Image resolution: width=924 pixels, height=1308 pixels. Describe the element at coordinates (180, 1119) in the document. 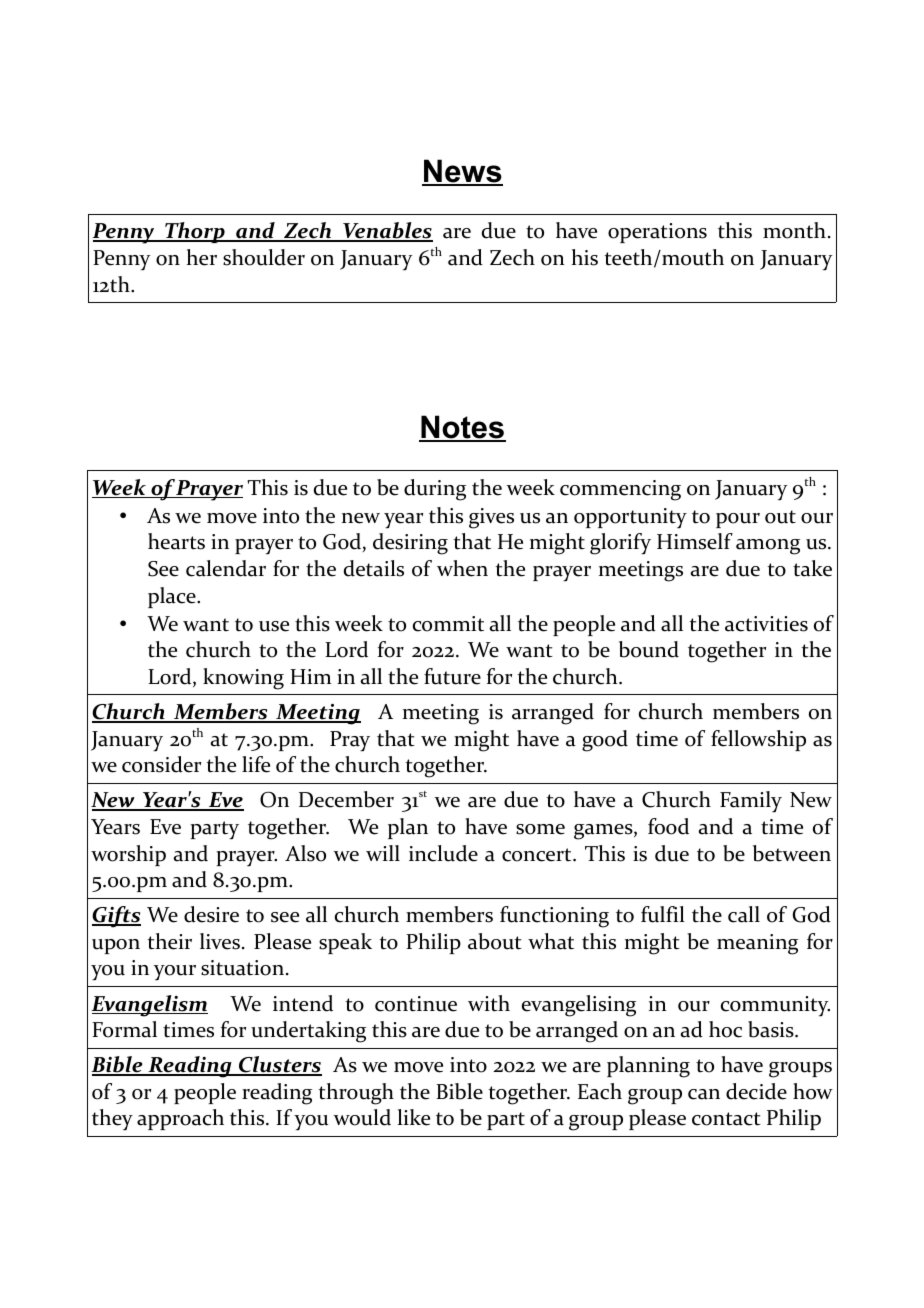

I see `approach` at that location.
